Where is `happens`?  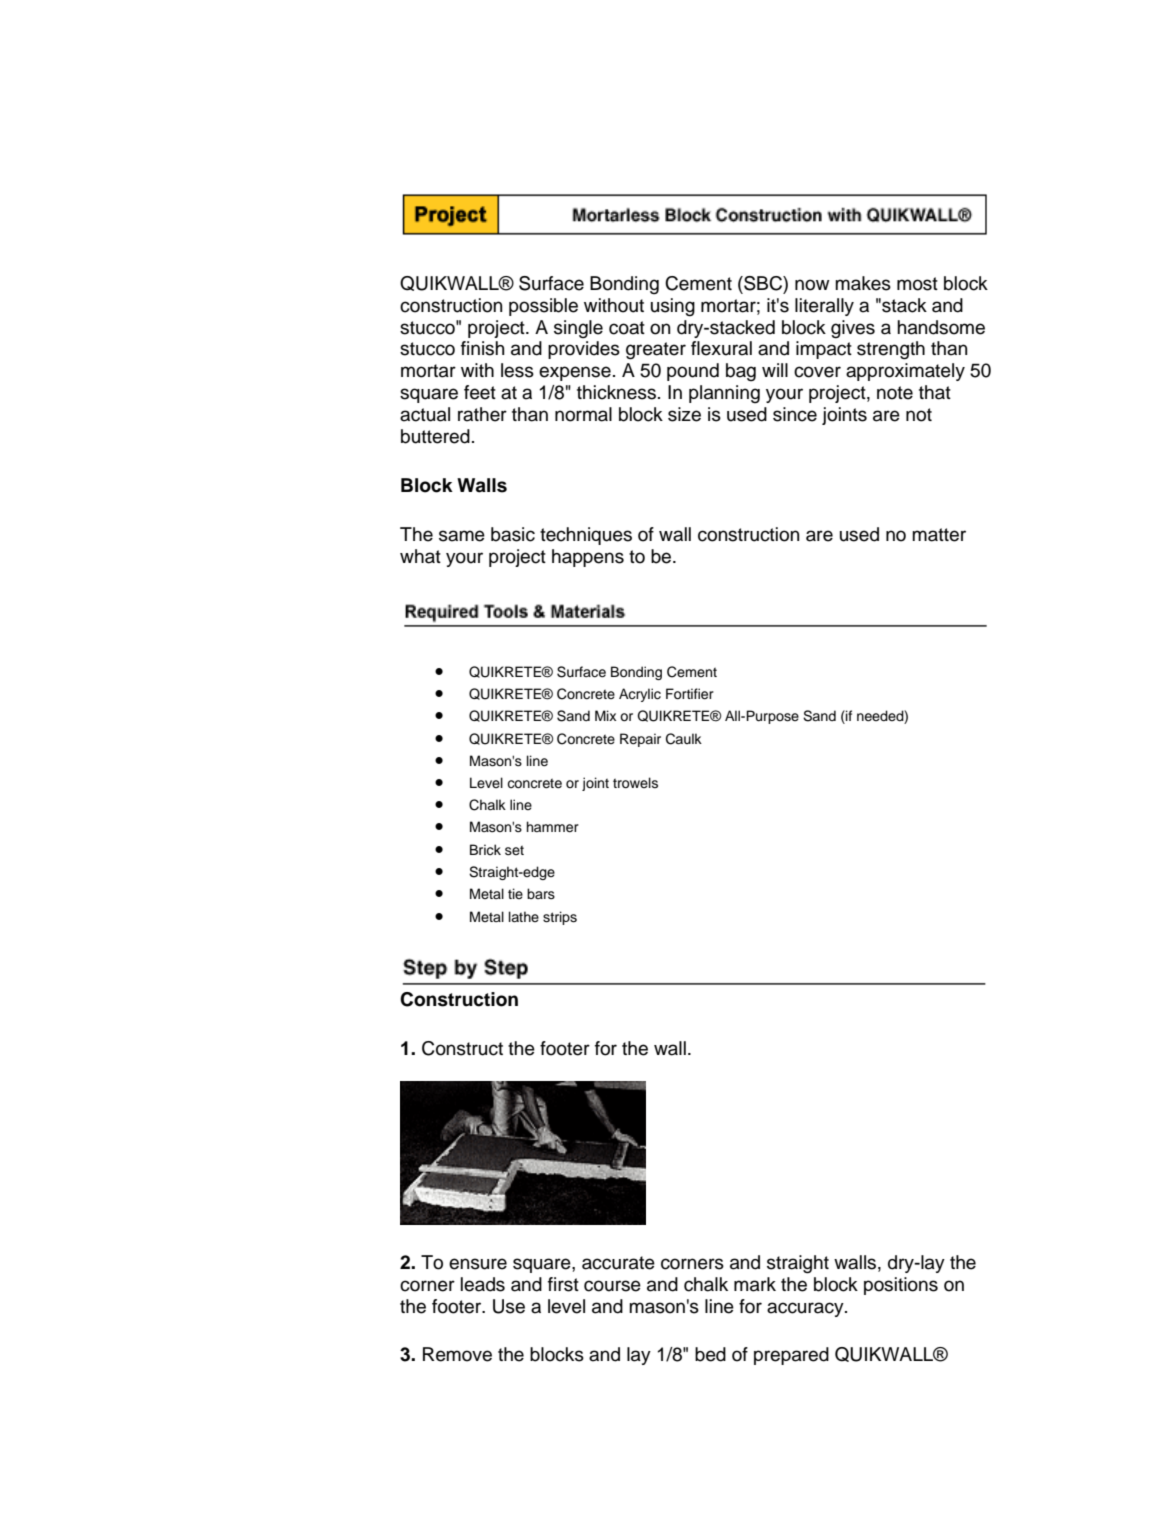
happens is located at coordinates (588, 558).
